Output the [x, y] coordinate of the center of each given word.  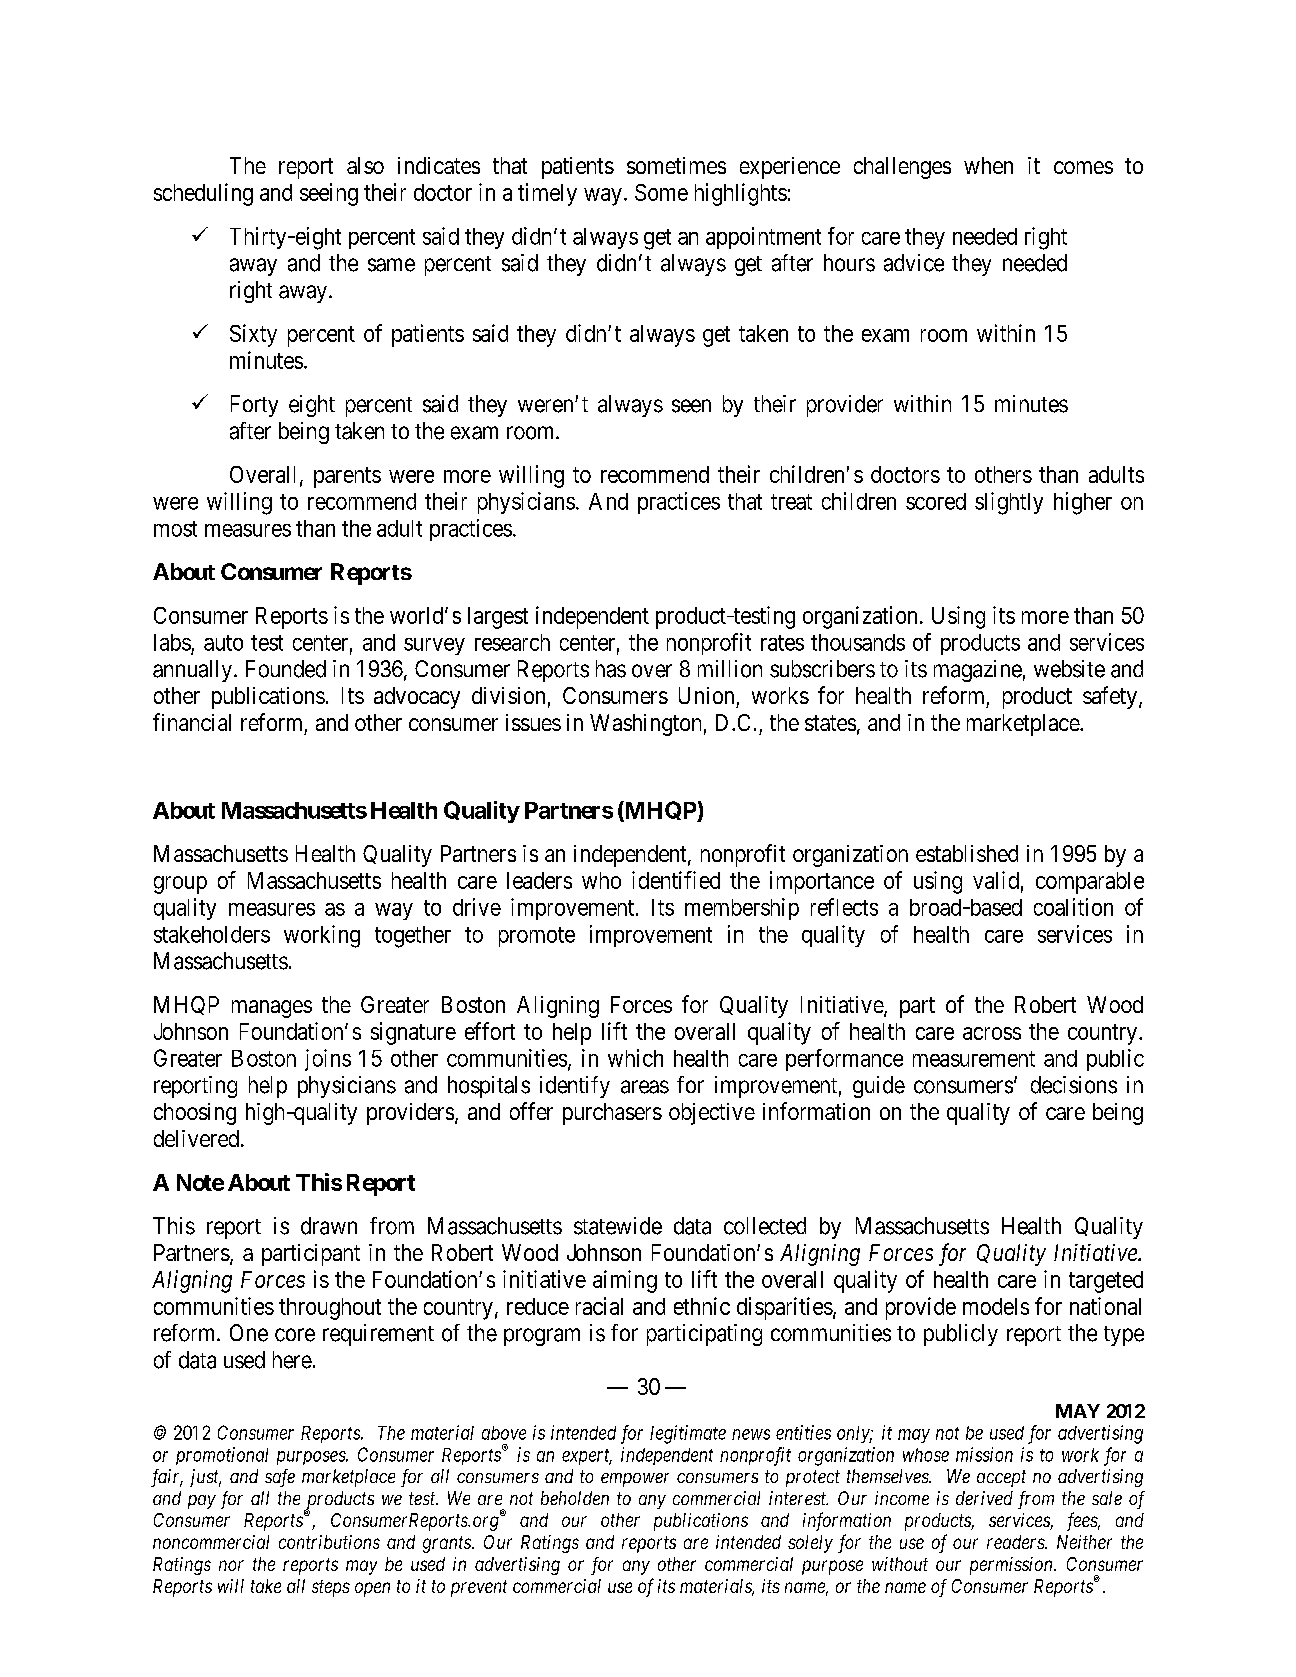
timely [547, 194]
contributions [329, 1542]
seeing [329, 194]
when [988, 165]
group [180, 885]
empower [635, 1480]
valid [996, 880]
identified [676, 880]
